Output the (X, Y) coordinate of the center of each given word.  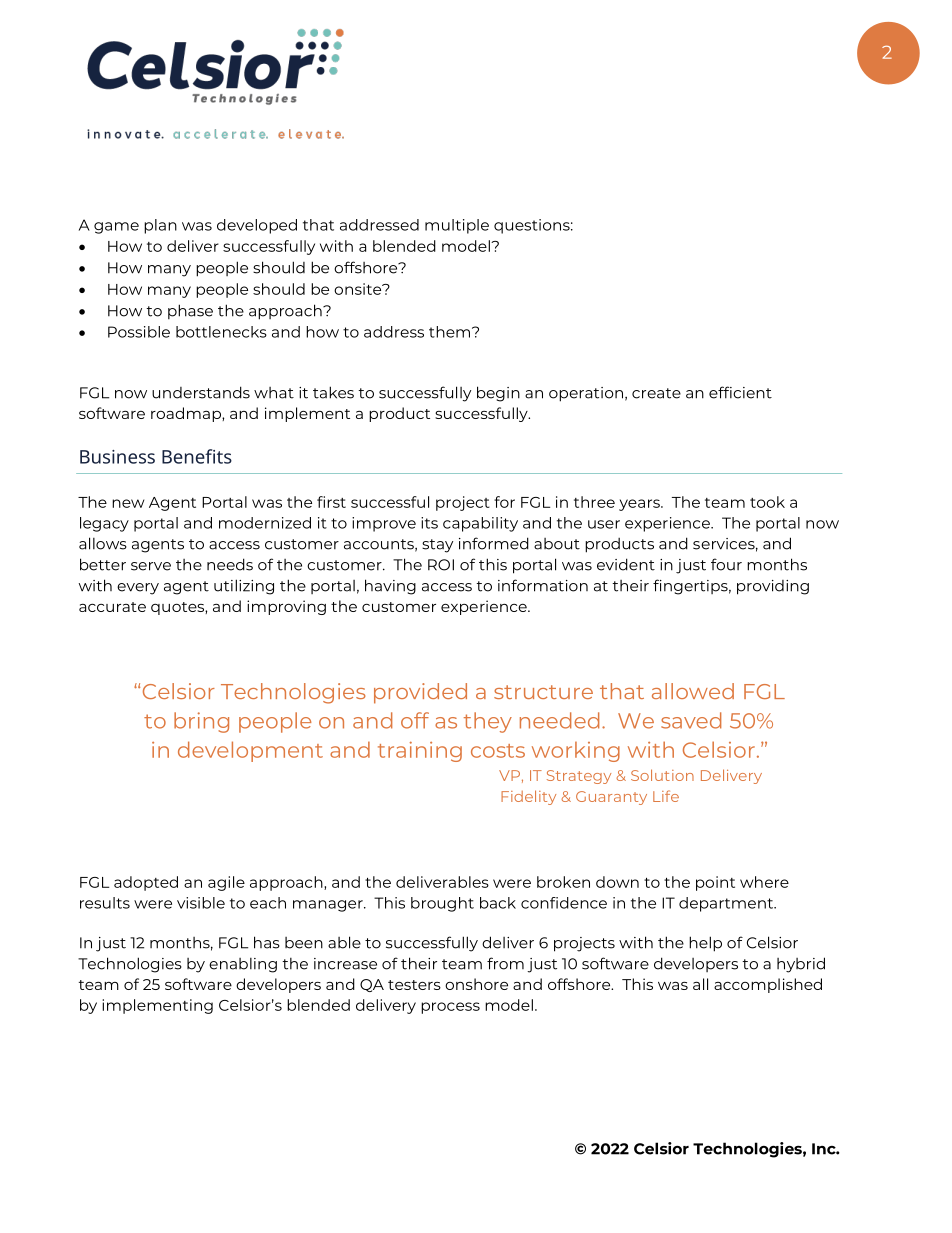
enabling (243, 965)
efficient (740, 392)
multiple (457, 226)
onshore (476, 984)
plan (160, 226)
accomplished (768, 985)
